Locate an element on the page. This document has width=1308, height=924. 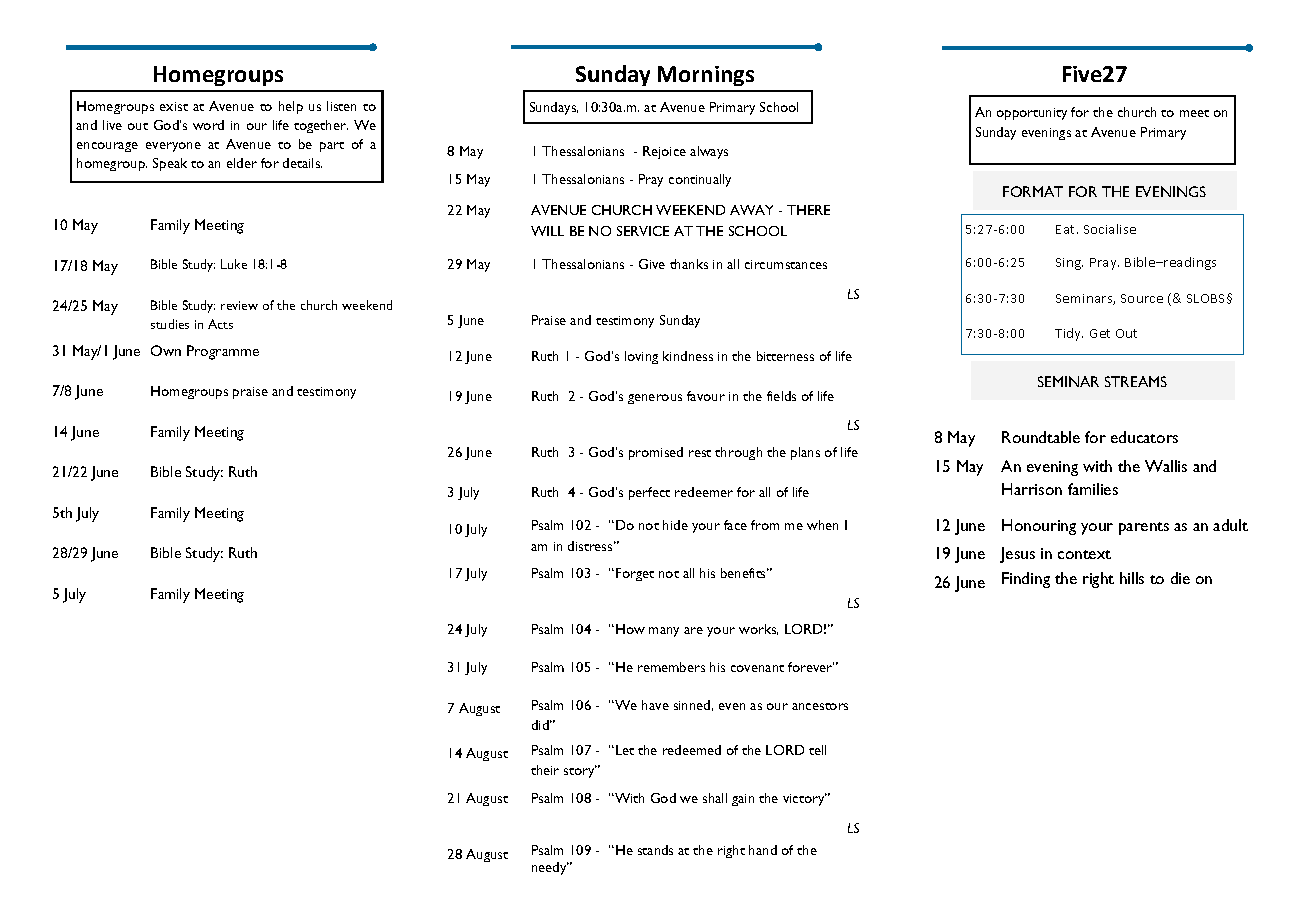
generous is located at coordinates (655, 399).
